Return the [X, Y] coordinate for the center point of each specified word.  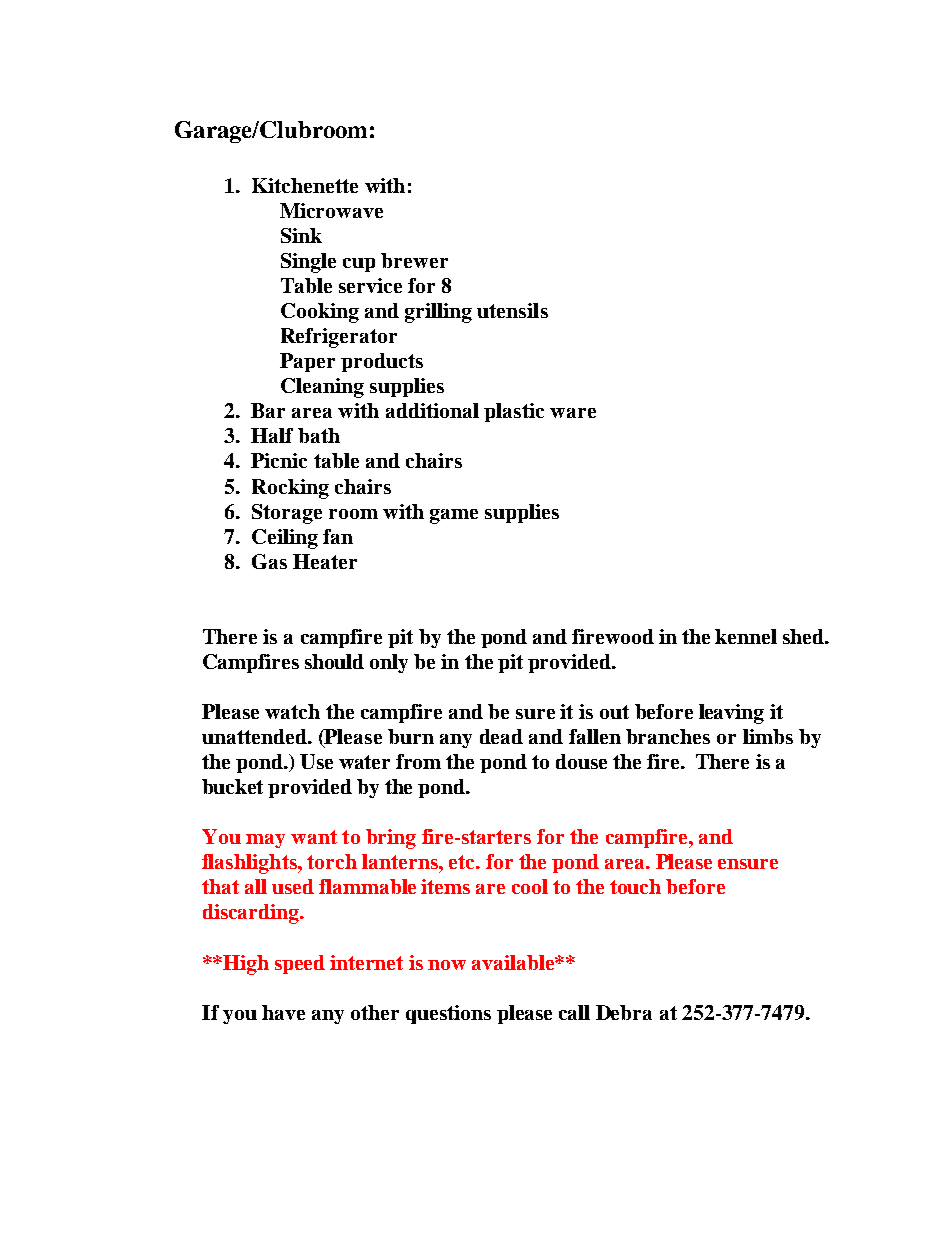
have [283, 1012]
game [454, 516]
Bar [268, 410]
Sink [301, 235]
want [314, 837]
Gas [269, 561]
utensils [512, 310]
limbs [768, 736]
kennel [746, 636]
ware [573, 413]
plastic [514, 412]
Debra [624, 1012]
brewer [414, 260]
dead [501, 736]
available [514, 962]
